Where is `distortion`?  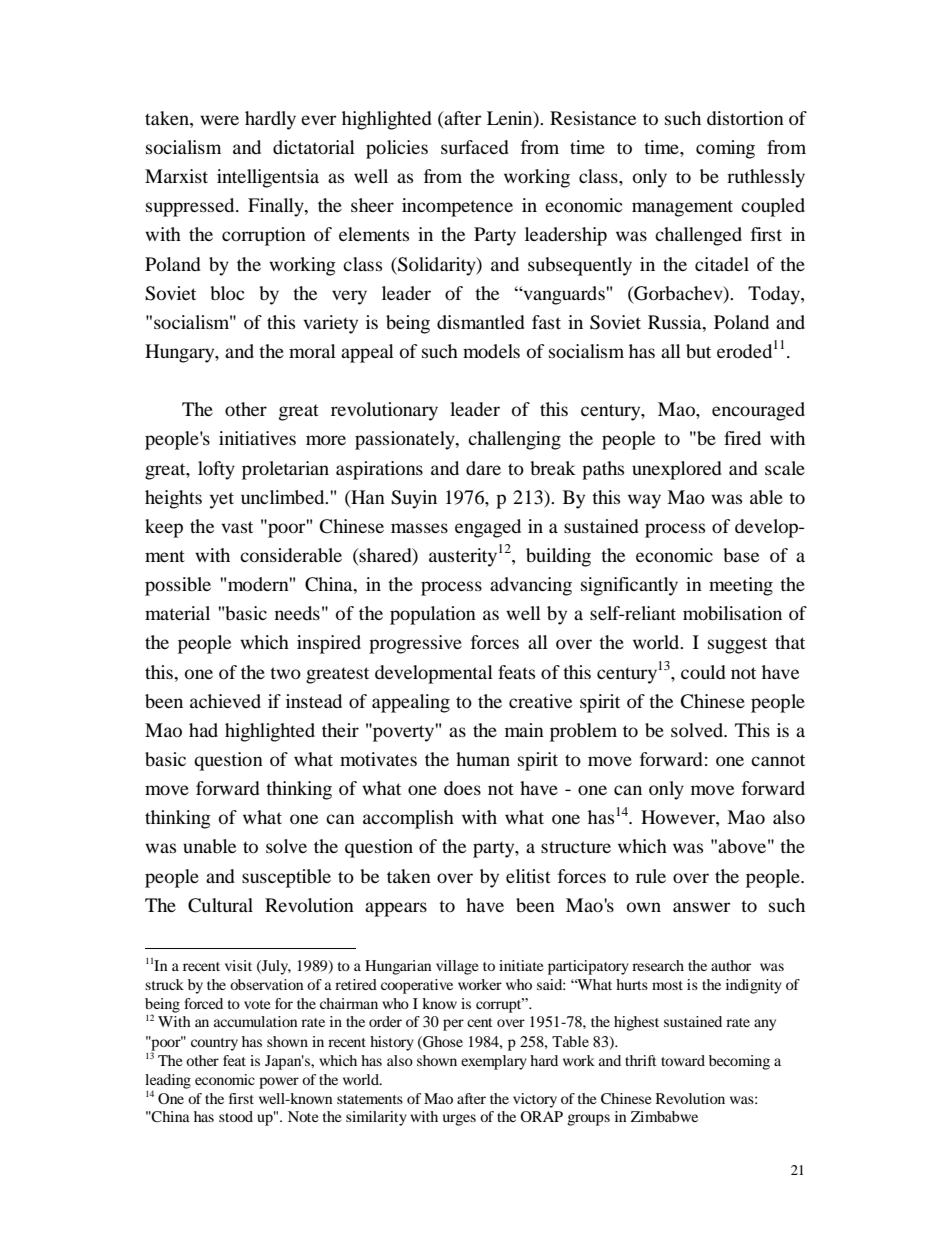 distortion is located at coordinates (745, 118).
